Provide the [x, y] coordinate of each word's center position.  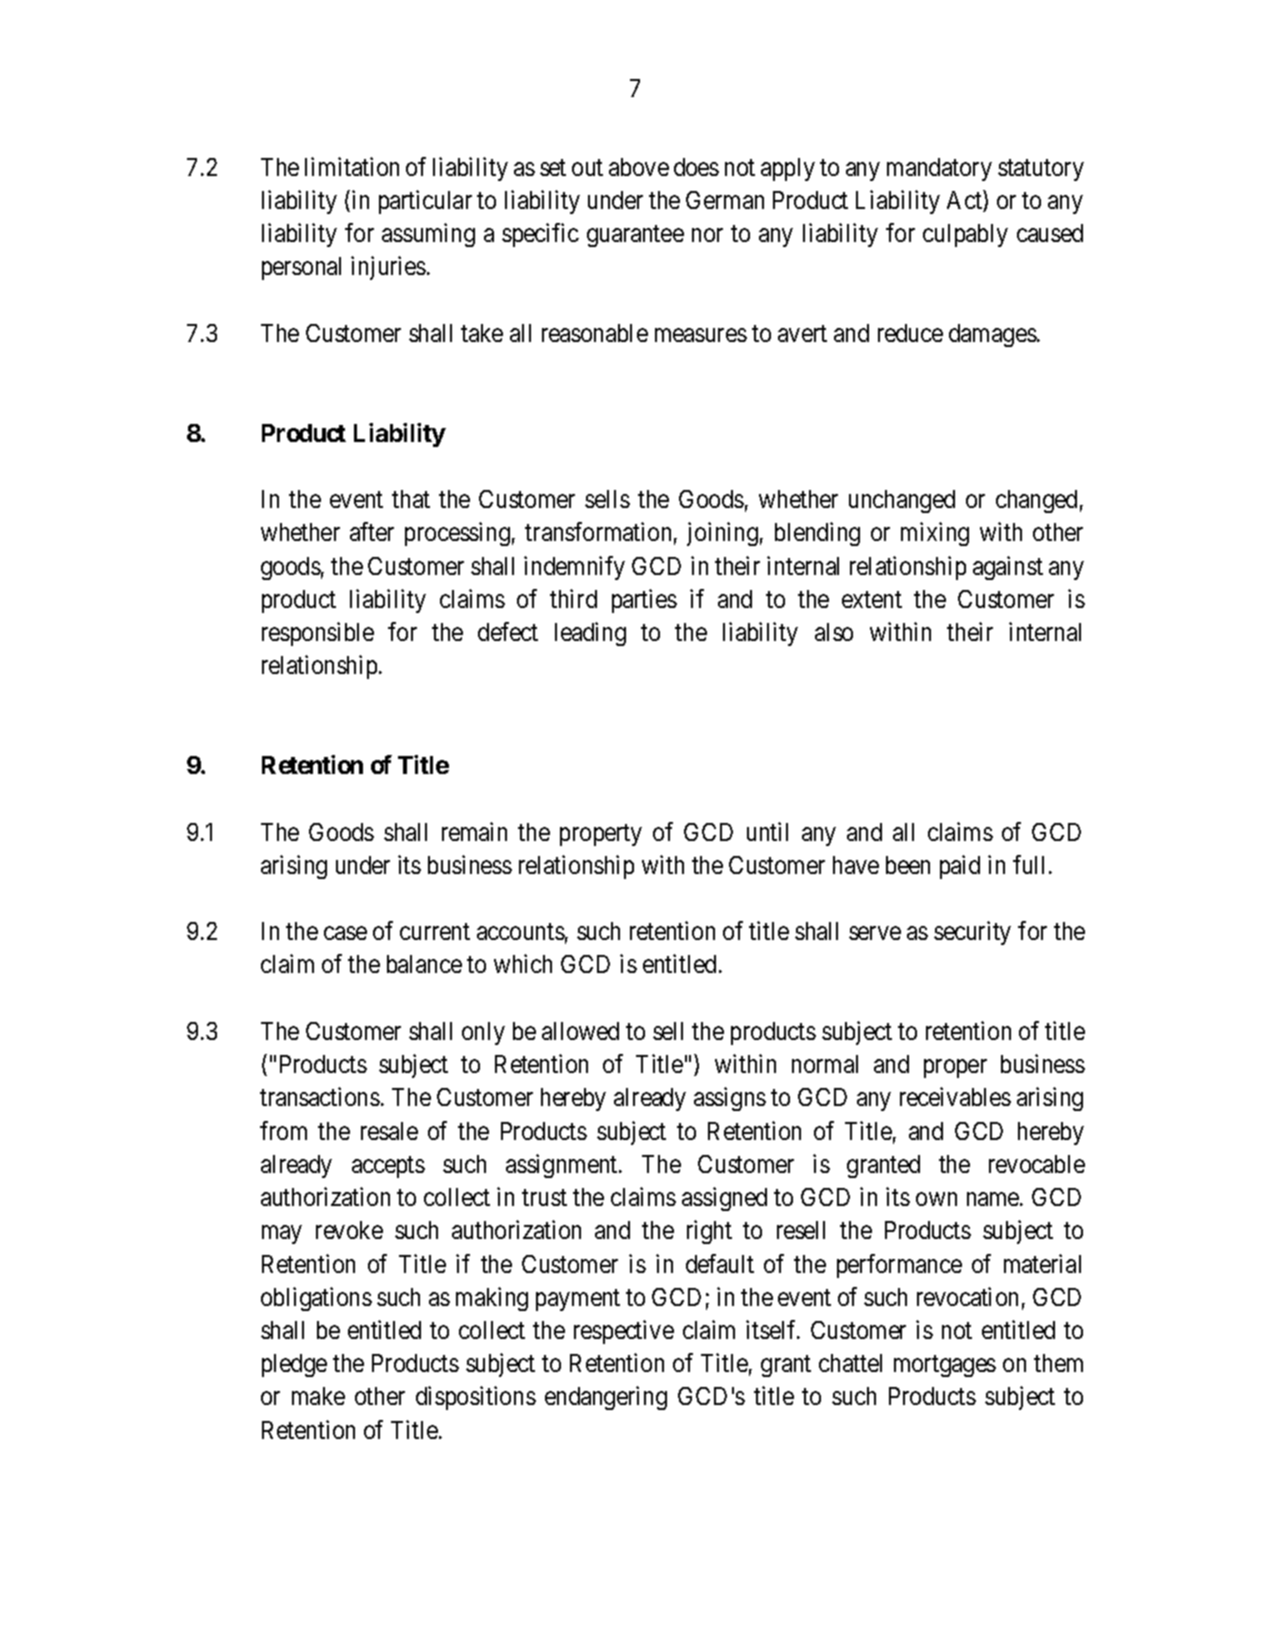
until [767, 831]
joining [722, 534]
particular [425, 202]
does [696, 167]
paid [960, 867]
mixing [935, 534]
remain [474, 831]
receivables [955, 1096]
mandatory [939, 169]
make [318, 1396]
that [411, 499]
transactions [320, 1096]
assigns [730, 1099]
